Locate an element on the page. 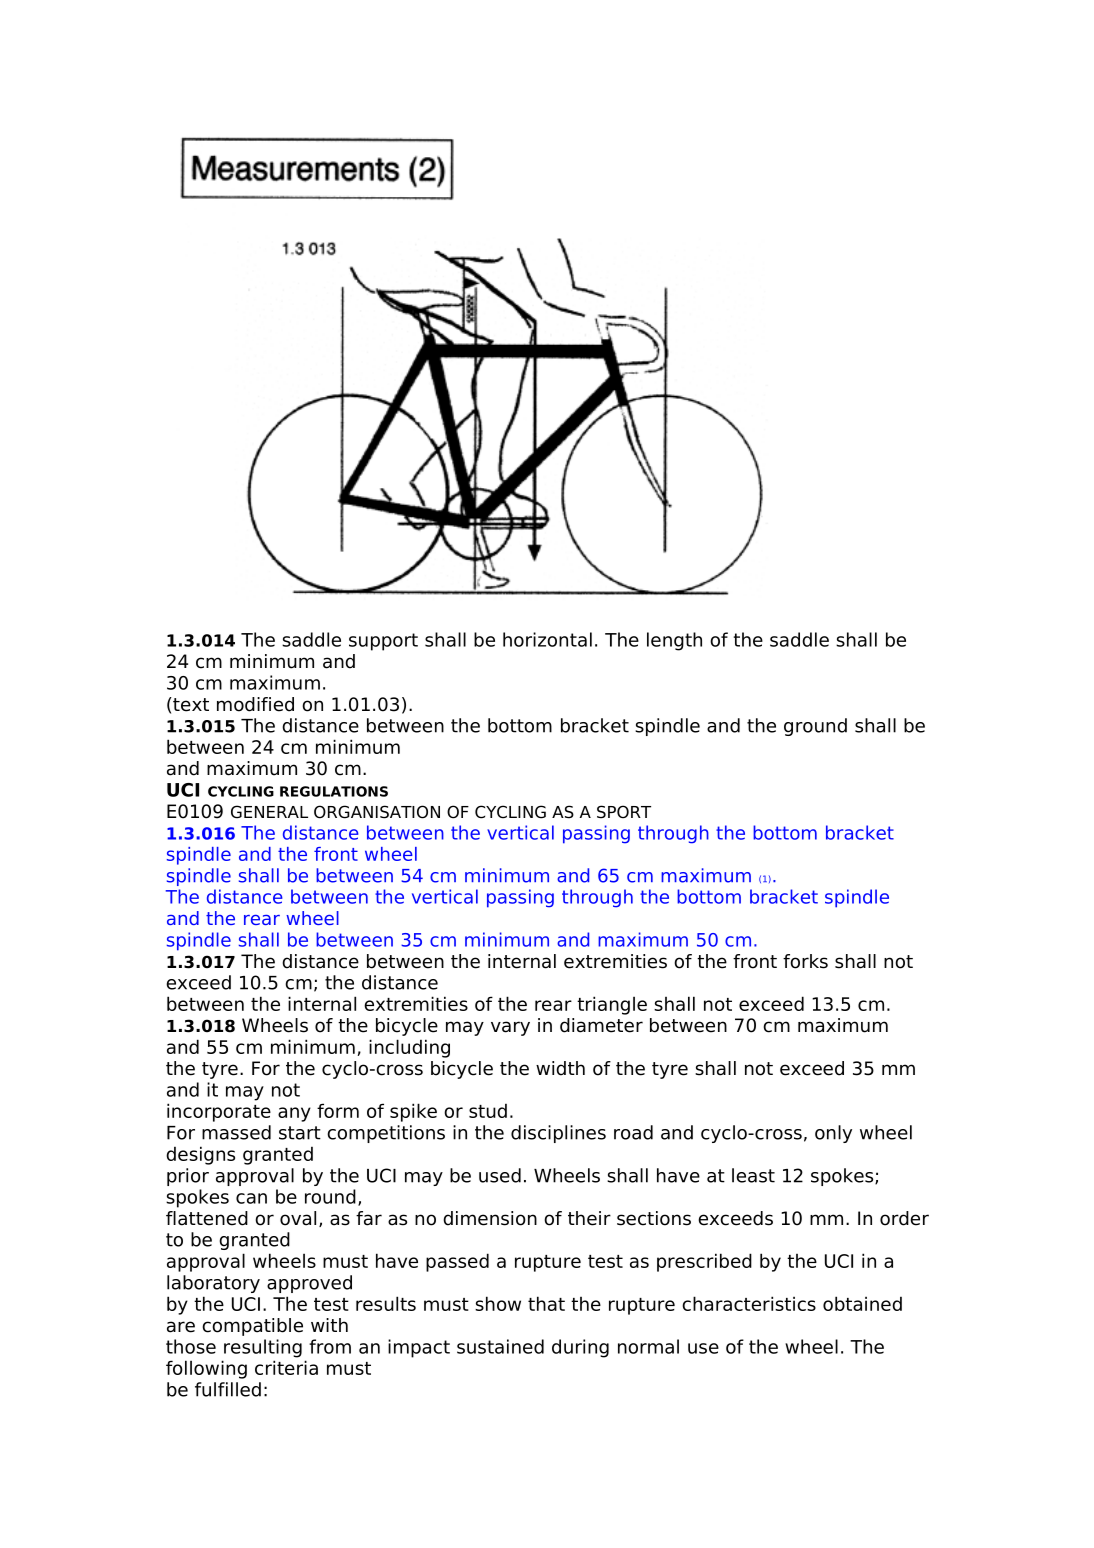 The width and height of the document is (1094, 1548). SPORT is located at coordinates (624, 812).
